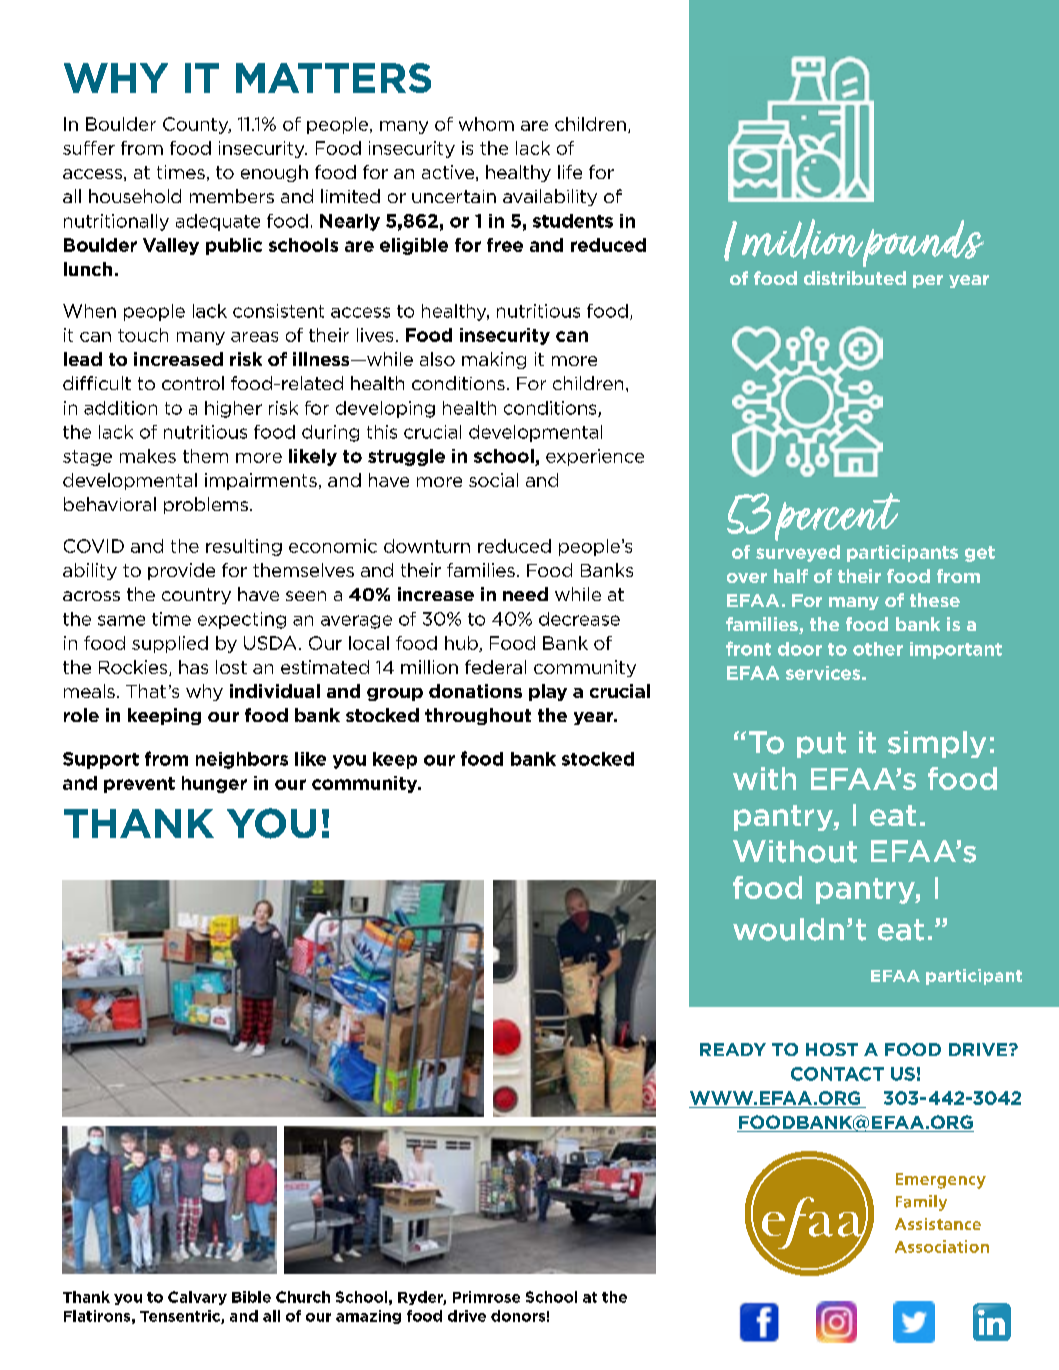 The width and height of the page is (1059, 1370). What do you see at coordinates (922, 243) in the page?
I see `pounds` at bounding box center [922, 243].
